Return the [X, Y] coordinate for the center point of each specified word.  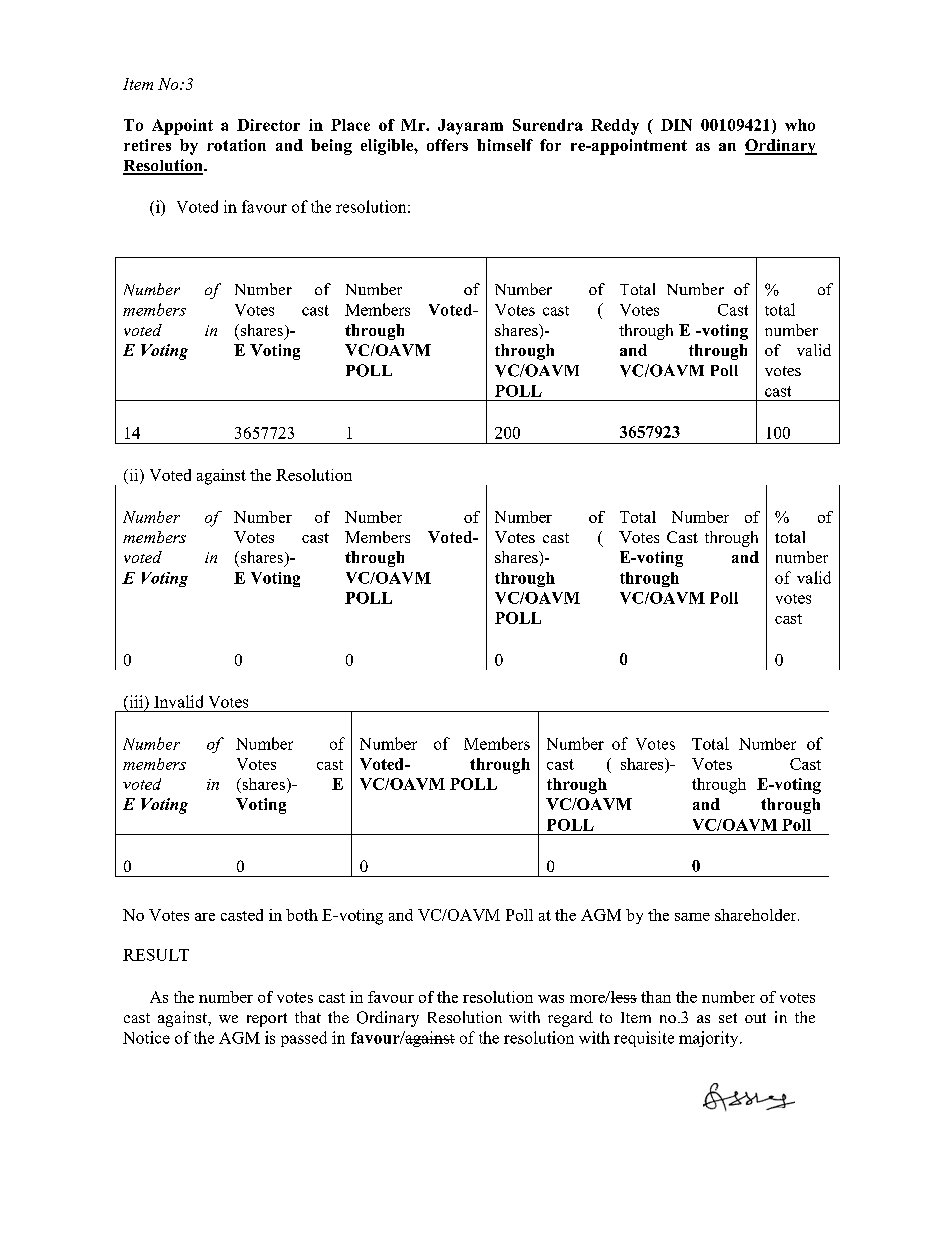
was [551, 999]
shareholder [757, 915]
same [692, 917]
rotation [236, 145]
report [267, 1020]
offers [447, 145]
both [302, 915]
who [800, 125]
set [728, 1018]
